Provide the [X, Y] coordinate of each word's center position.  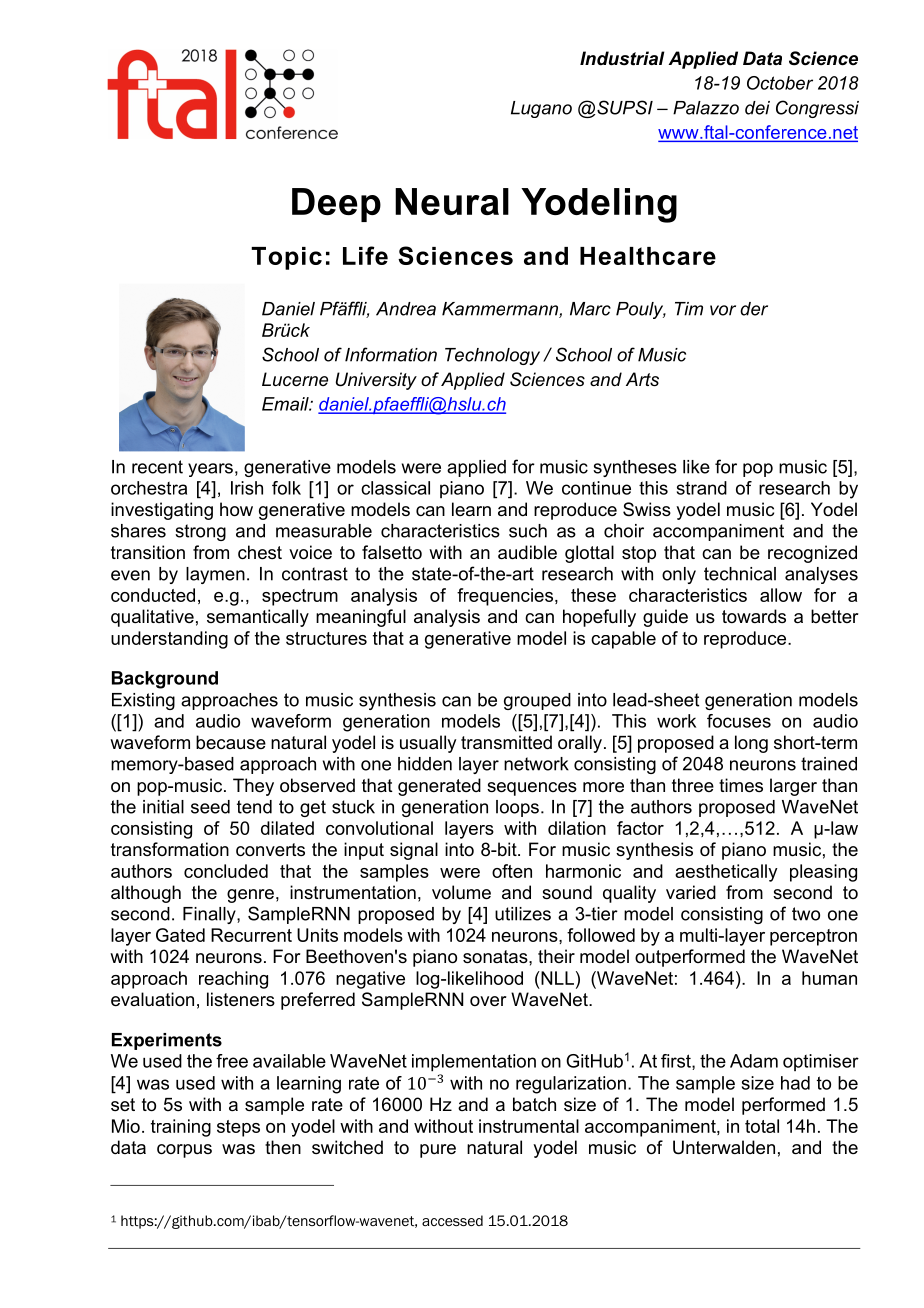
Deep [336, 205]
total [762, 1126]
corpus [184, 1151]
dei [757, 108]
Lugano [541, 109]
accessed [452, 1220]
